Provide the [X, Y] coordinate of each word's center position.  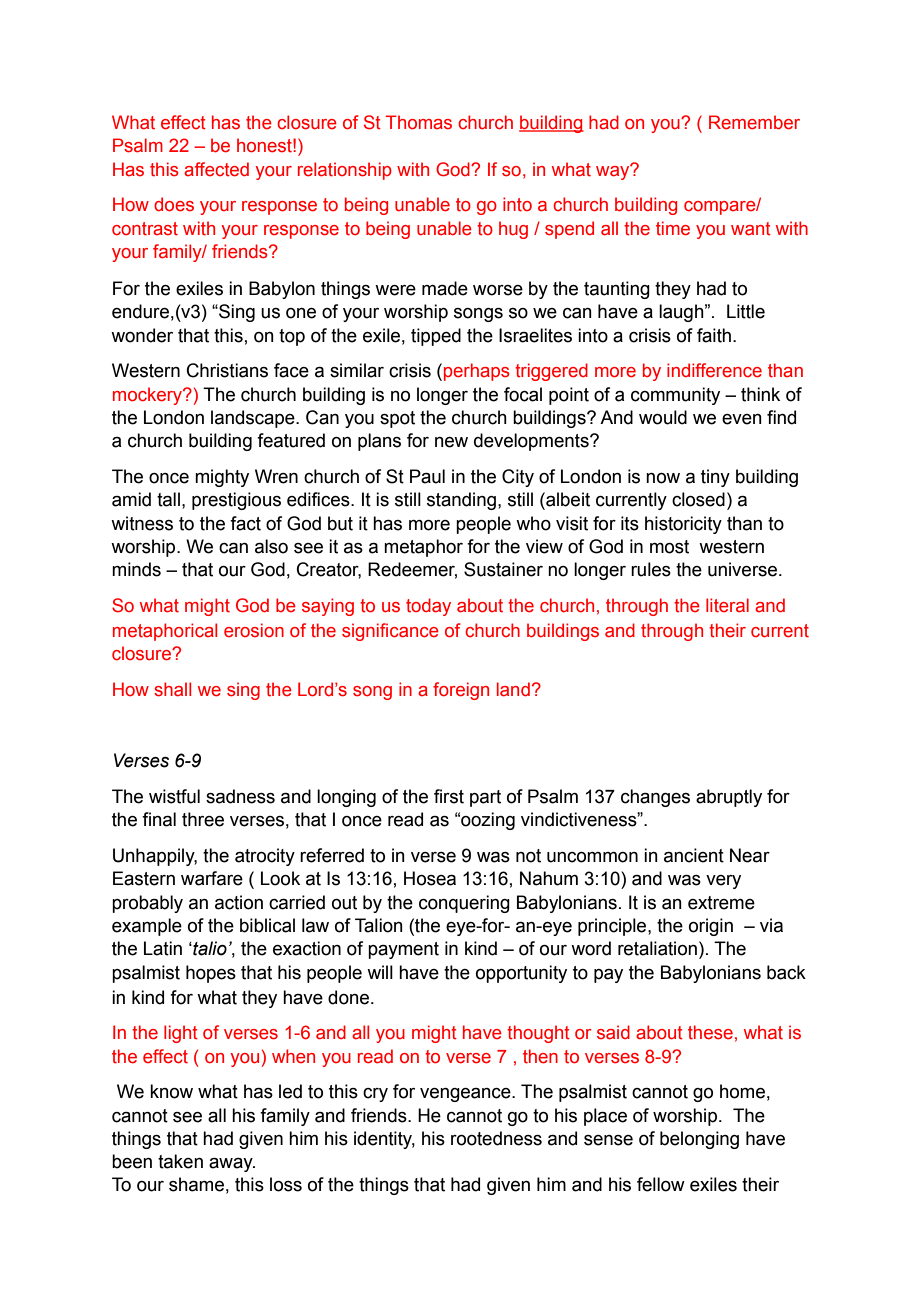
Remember [754, 122]
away [232, 1165]
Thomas [418, 122]
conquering [464, 904]
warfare [212, 878]
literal [727, 605]
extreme [721, 903]
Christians [227, 370]
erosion [254, 630]
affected [216, 169]
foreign [461, 691]
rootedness [496, 1138]
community [675, 396]
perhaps [477, 372]
